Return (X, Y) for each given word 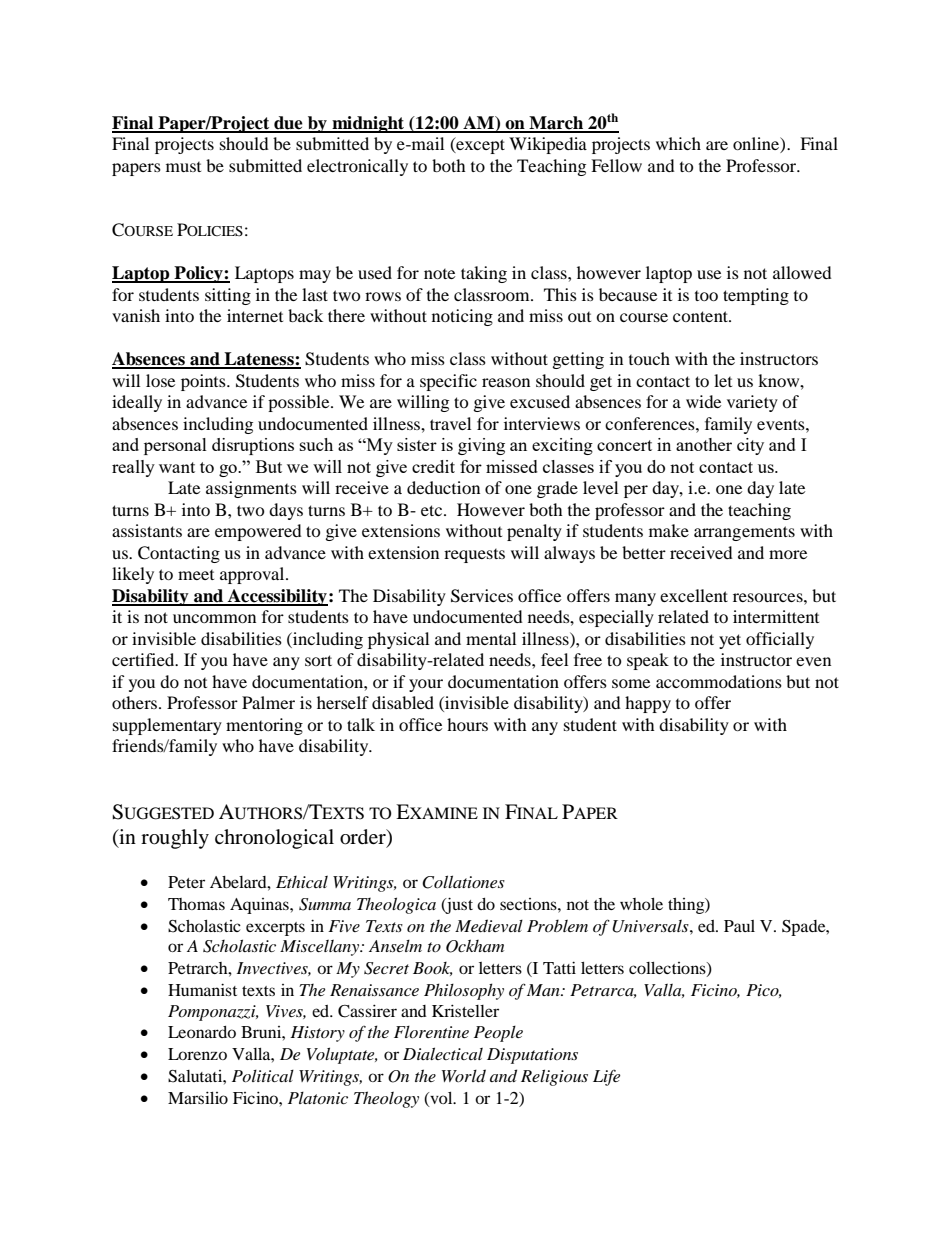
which (678, 143)
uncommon (214, 618)
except (479, 145)
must (183, 167)
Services (482, 596)
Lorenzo (197, 1054)
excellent (694, 595)
